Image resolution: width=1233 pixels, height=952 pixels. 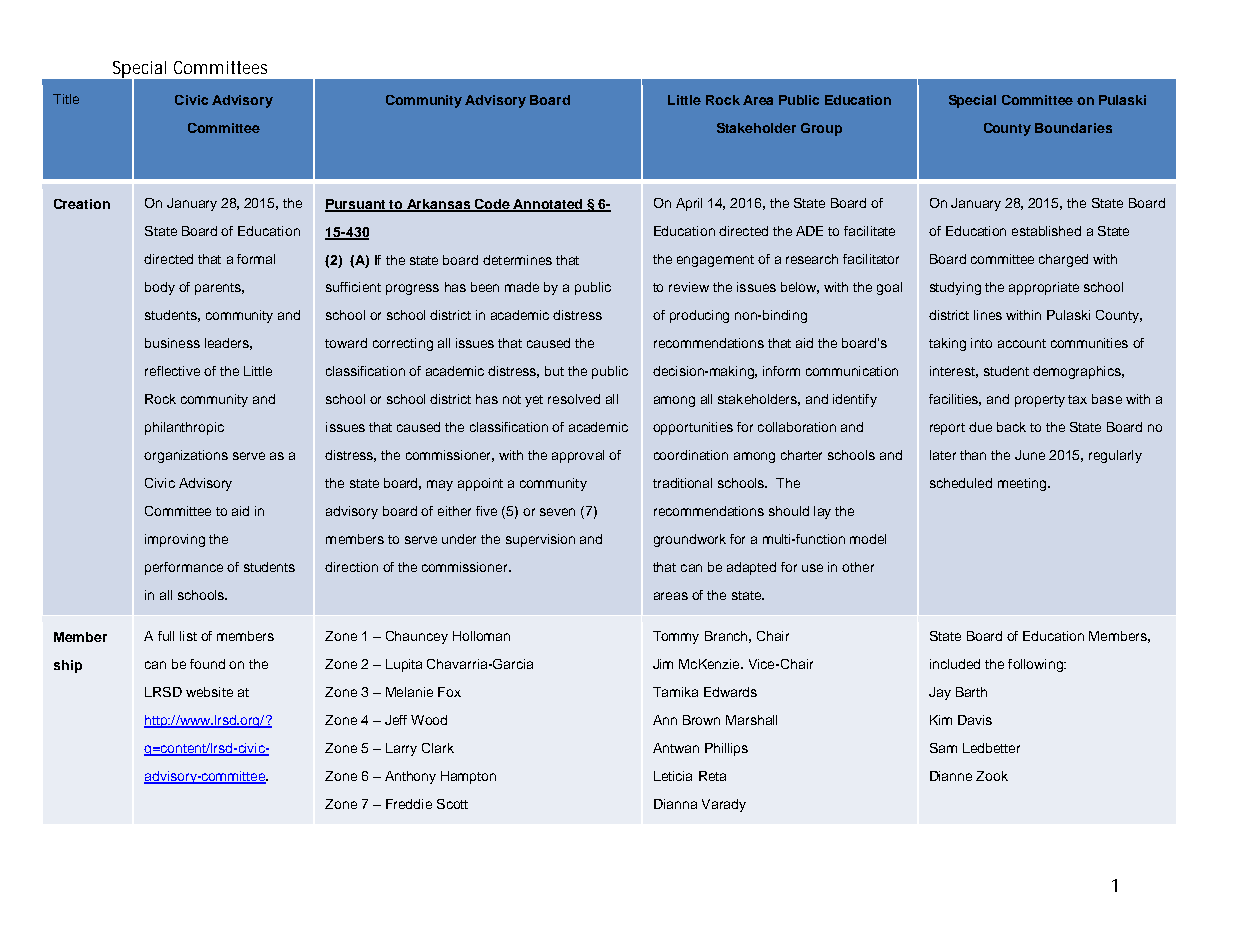 What do you see at coordinates (66, 99) in the image?
I see `Title` at bounding box center [66, 99].
